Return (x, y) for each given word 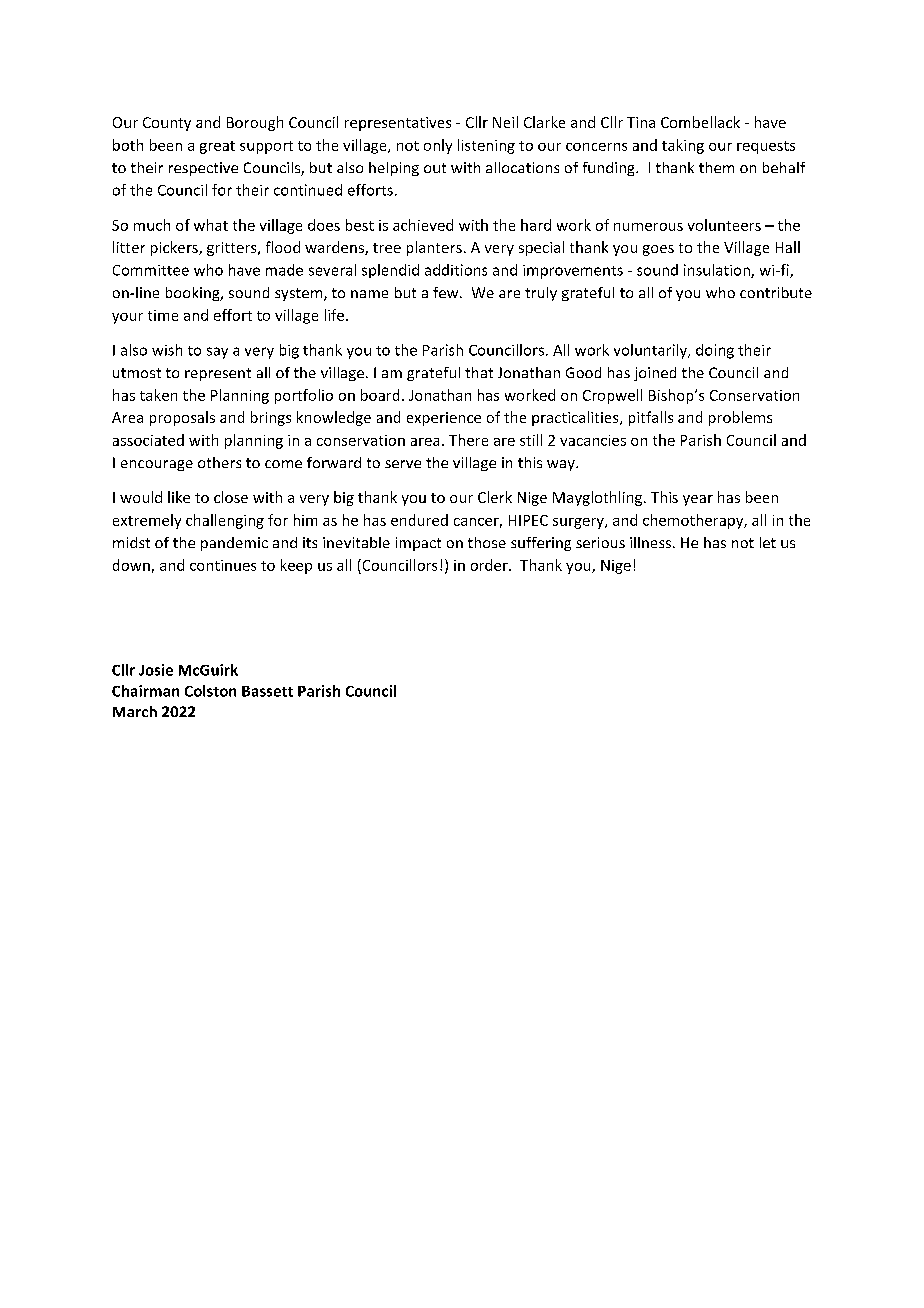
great (217, 147)
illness (652, 542)
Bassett (267, 691)
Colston (210, 691)
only (438, 146)
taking (683, 146)
